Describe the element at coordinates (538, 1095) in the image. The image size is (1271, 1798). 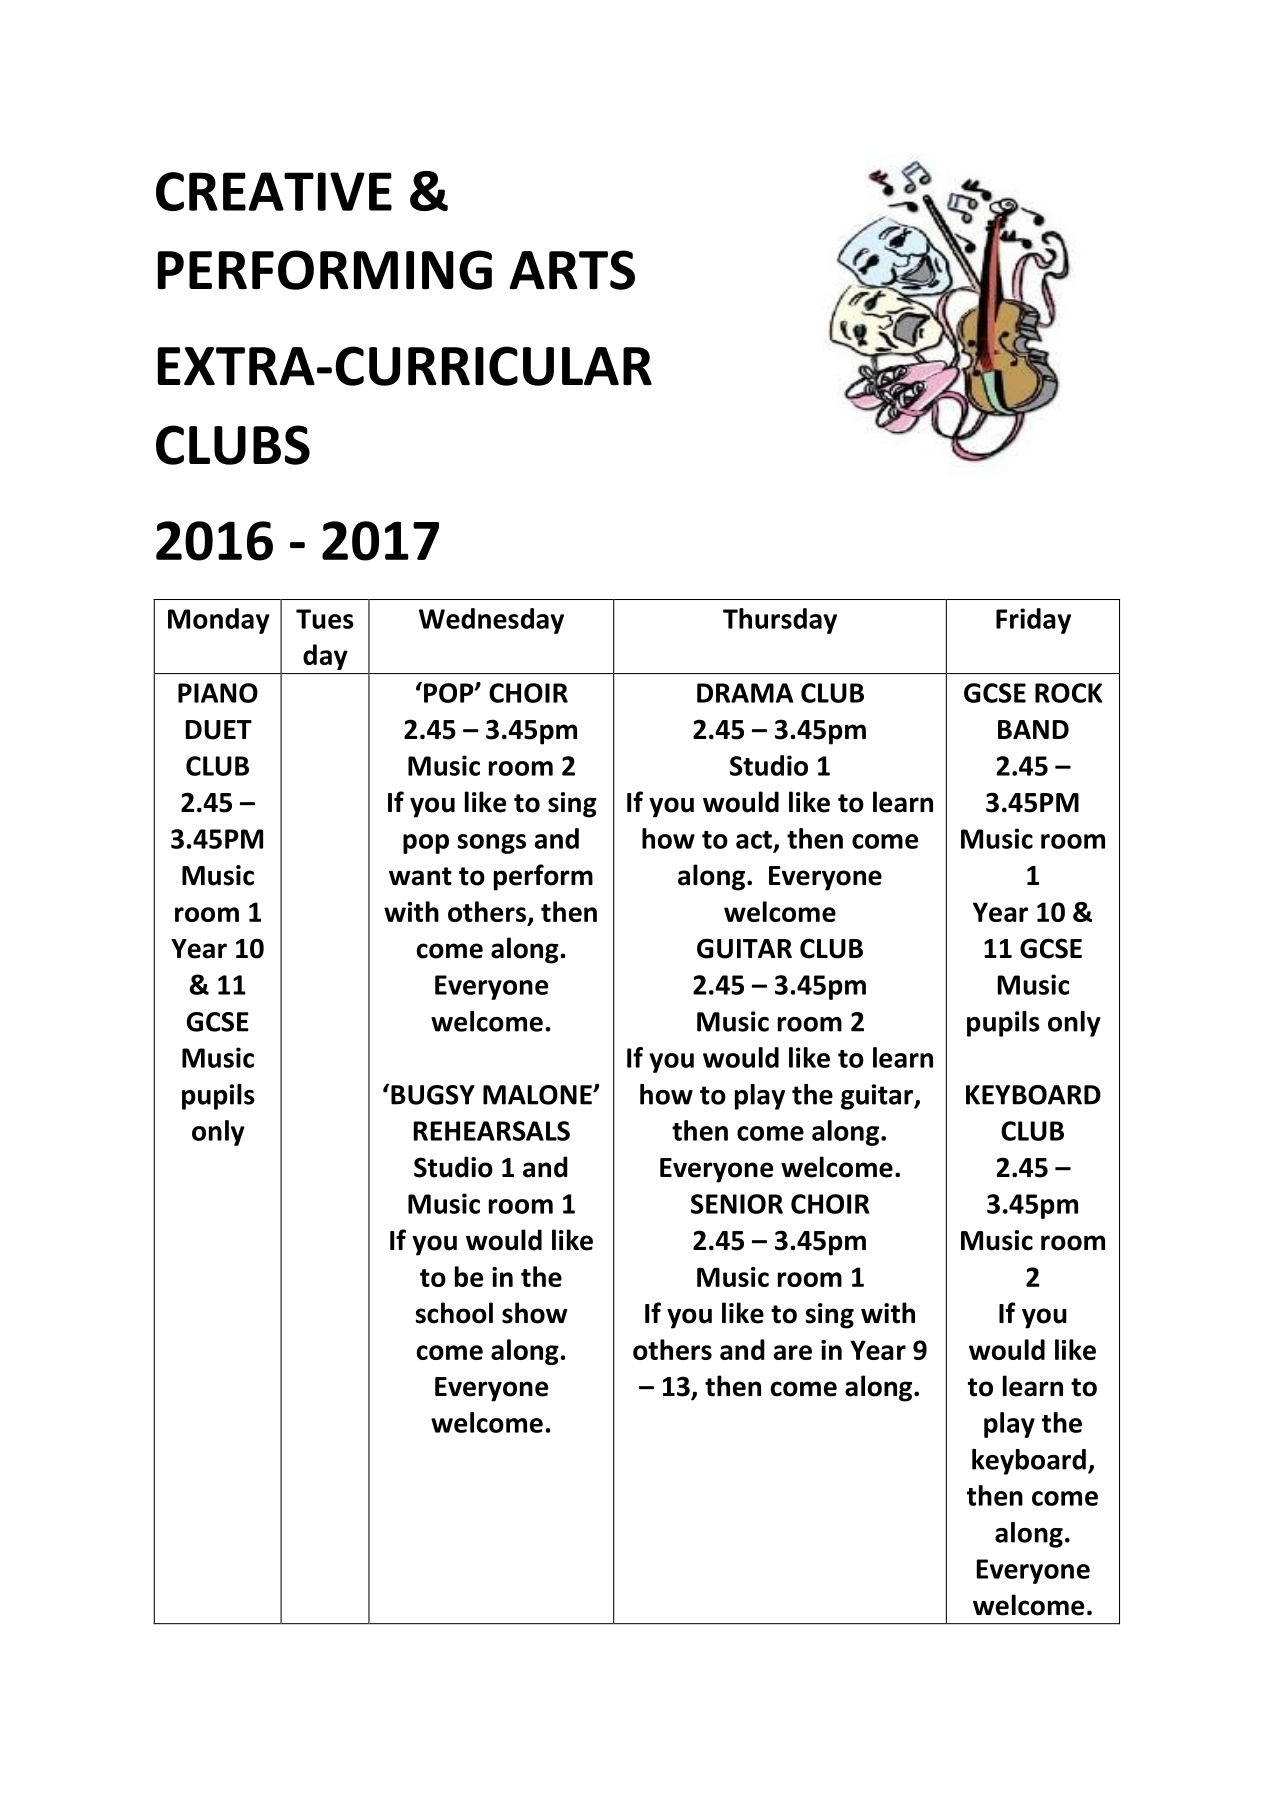
I see `MALONE` at that location.
